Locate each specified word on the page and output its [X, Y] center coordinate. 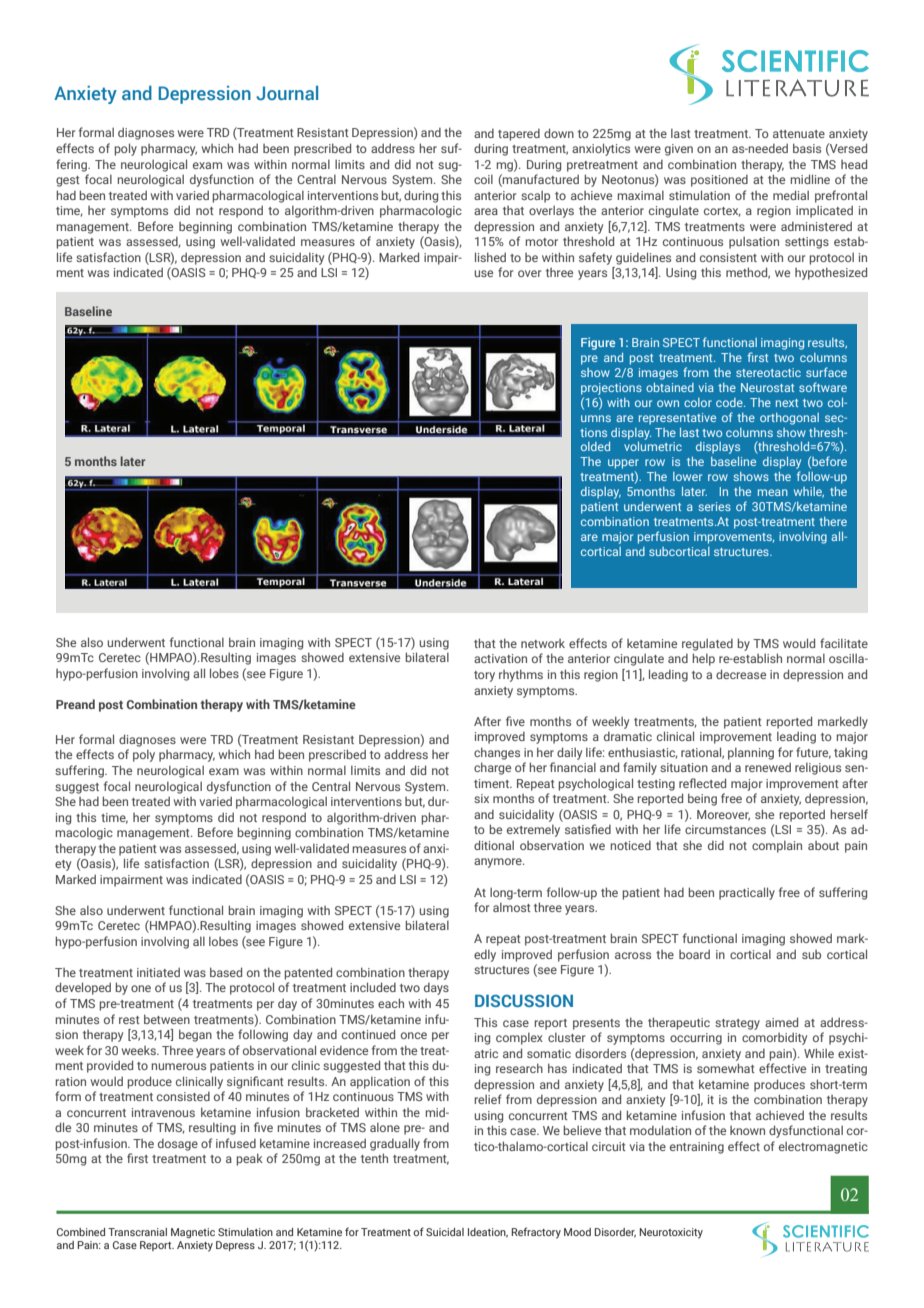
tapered [519, 135]
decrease [741, 674]
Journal [287, 93]
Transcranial [137, 1232]
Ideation [488, 1233]
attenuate [799, 134]
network [543, 643]
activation [500, 658]
